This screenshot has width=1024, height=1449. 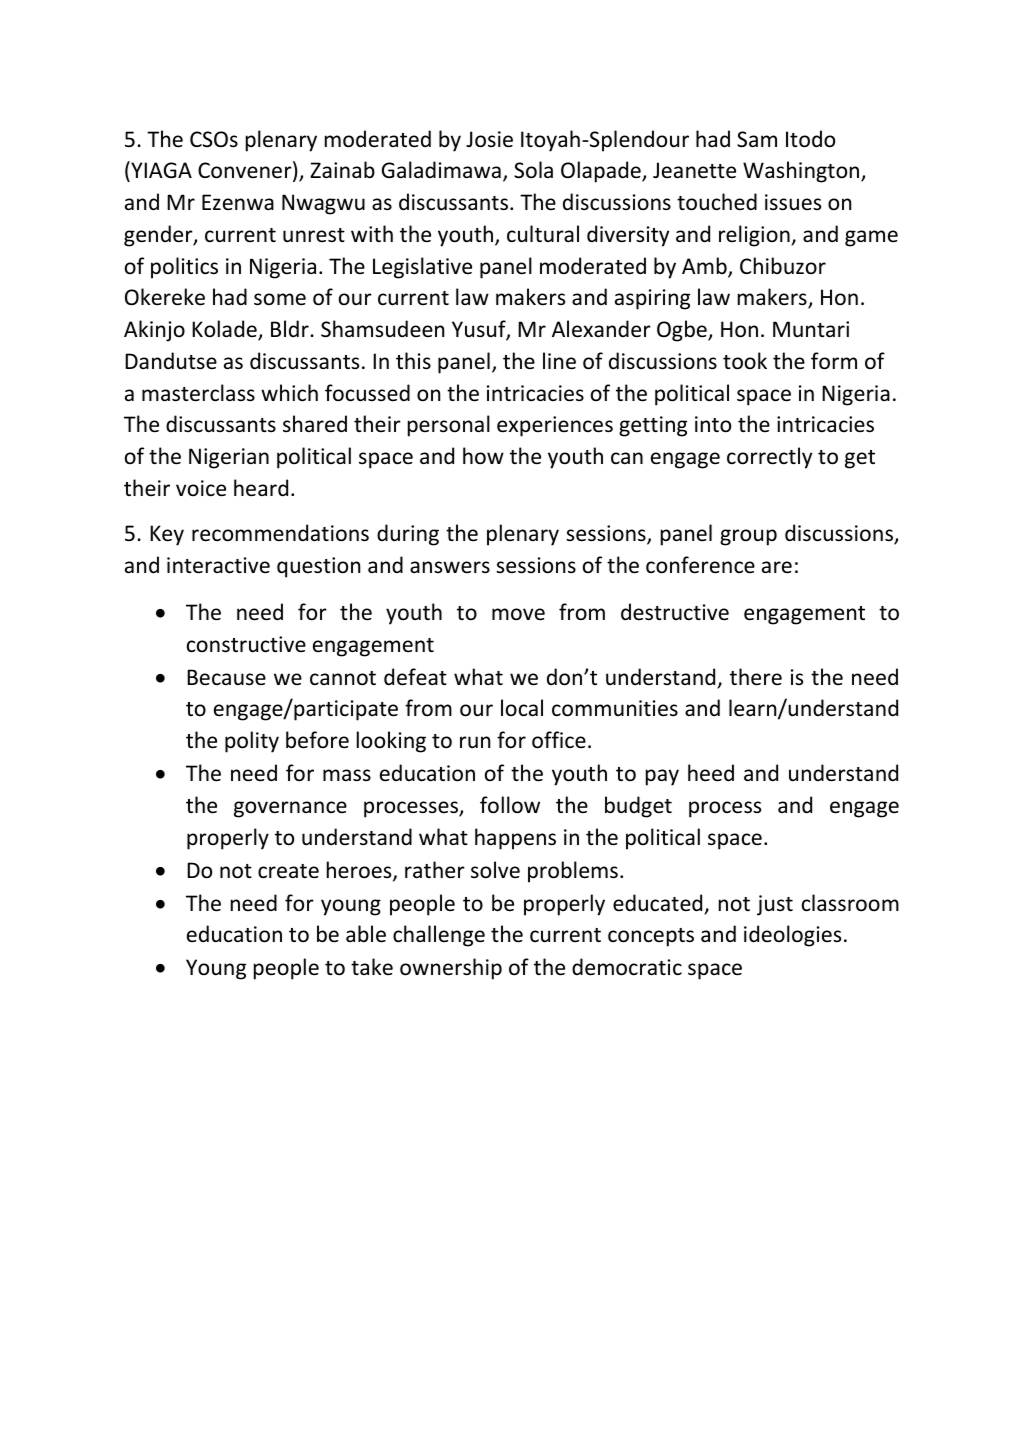 I want to click on Sola, so click(x=533, y=170).
